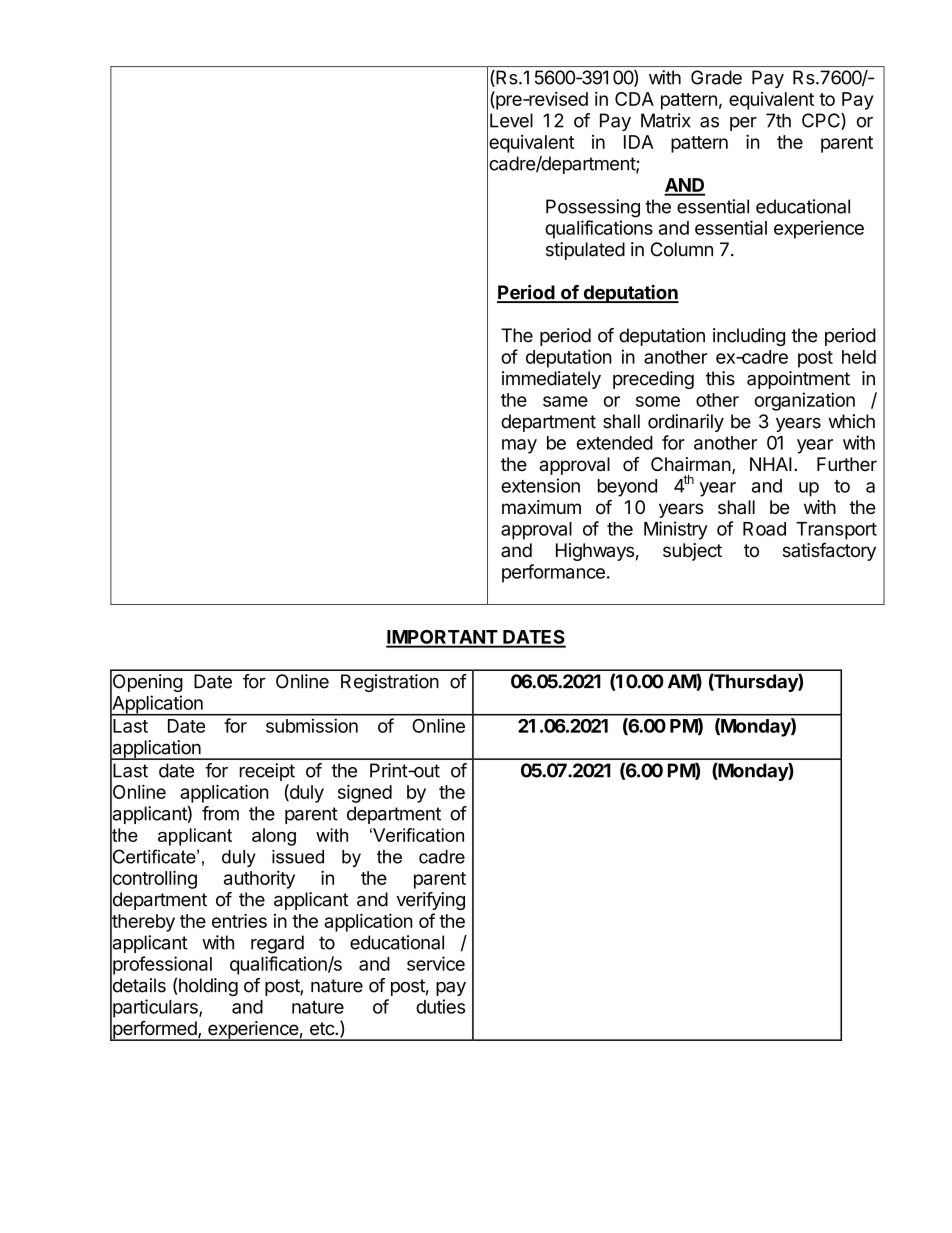 The image size is (952, 1233). Describe the element at coordinates (749, 337) in the image. I see `including` at that location.
